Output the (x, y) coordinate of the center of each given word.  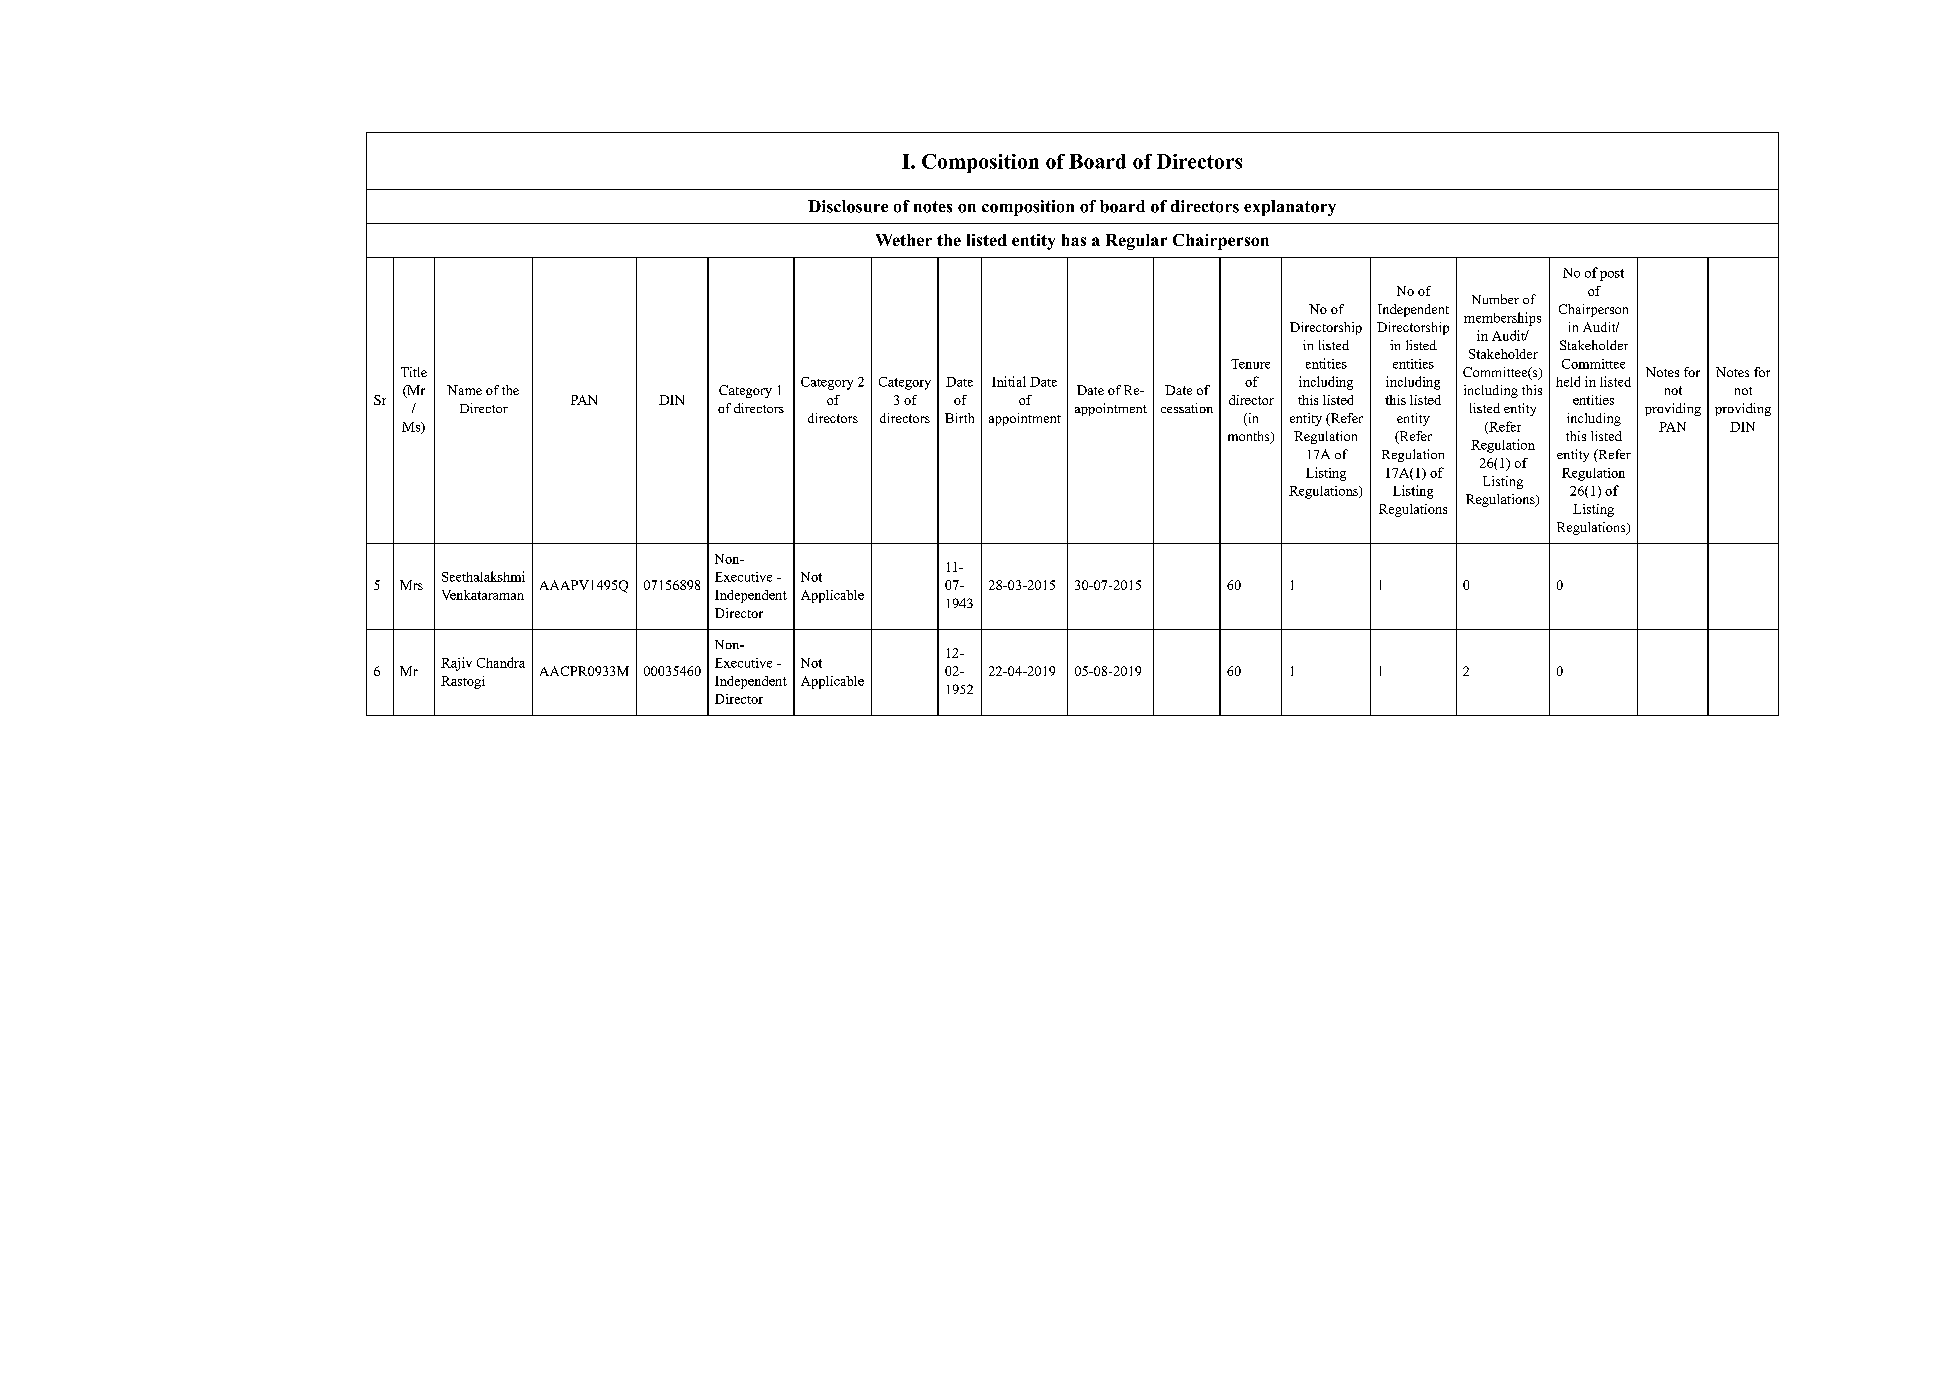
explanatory (1290, 208)
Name (464, 390)
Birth (959, 418)
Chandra (501, 662)
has (1074, 240)
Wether (904, 240)
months (1250, 437)
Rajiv (456, 664)
